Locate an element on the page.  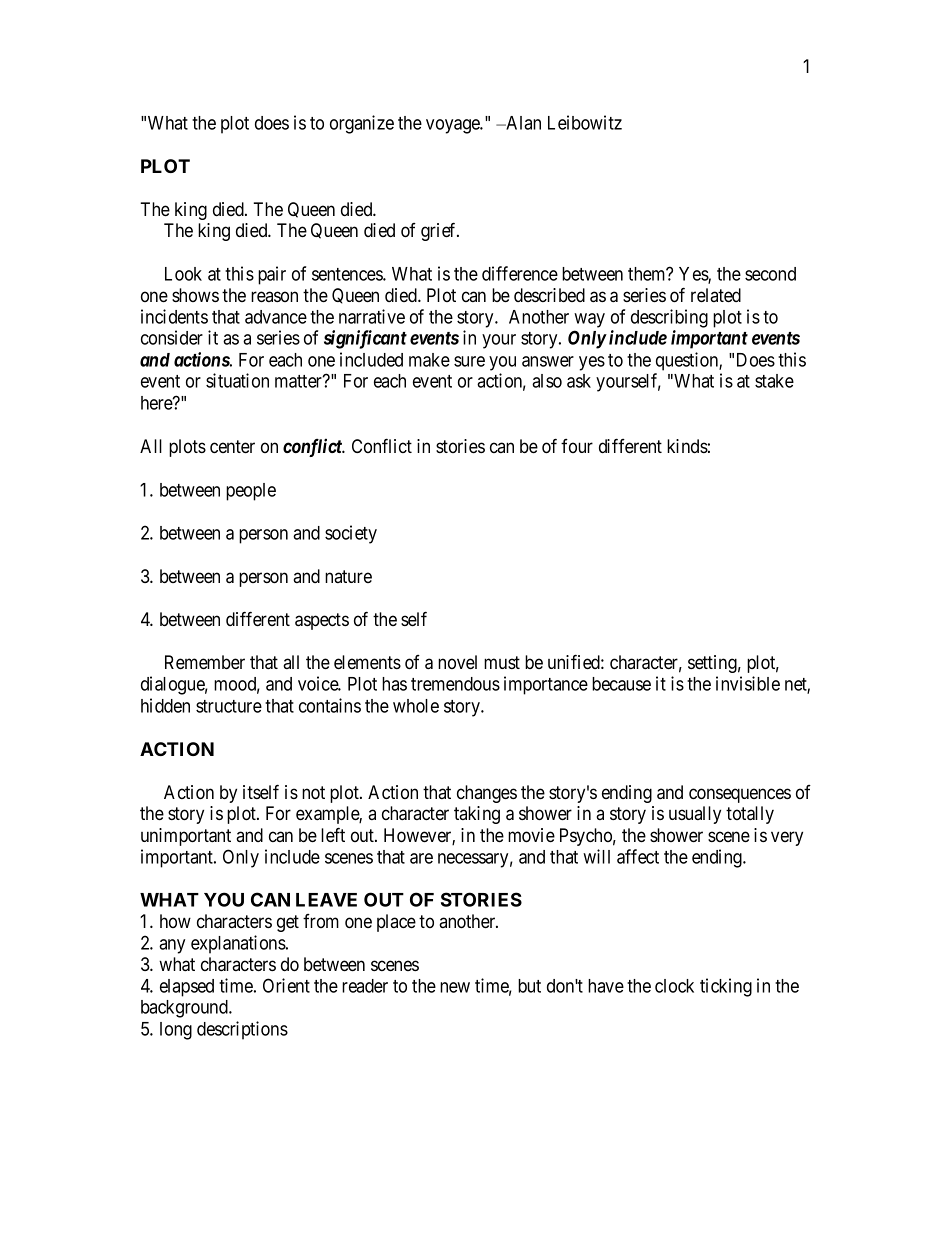
descriptions is located at coordinates (242, 1030).
